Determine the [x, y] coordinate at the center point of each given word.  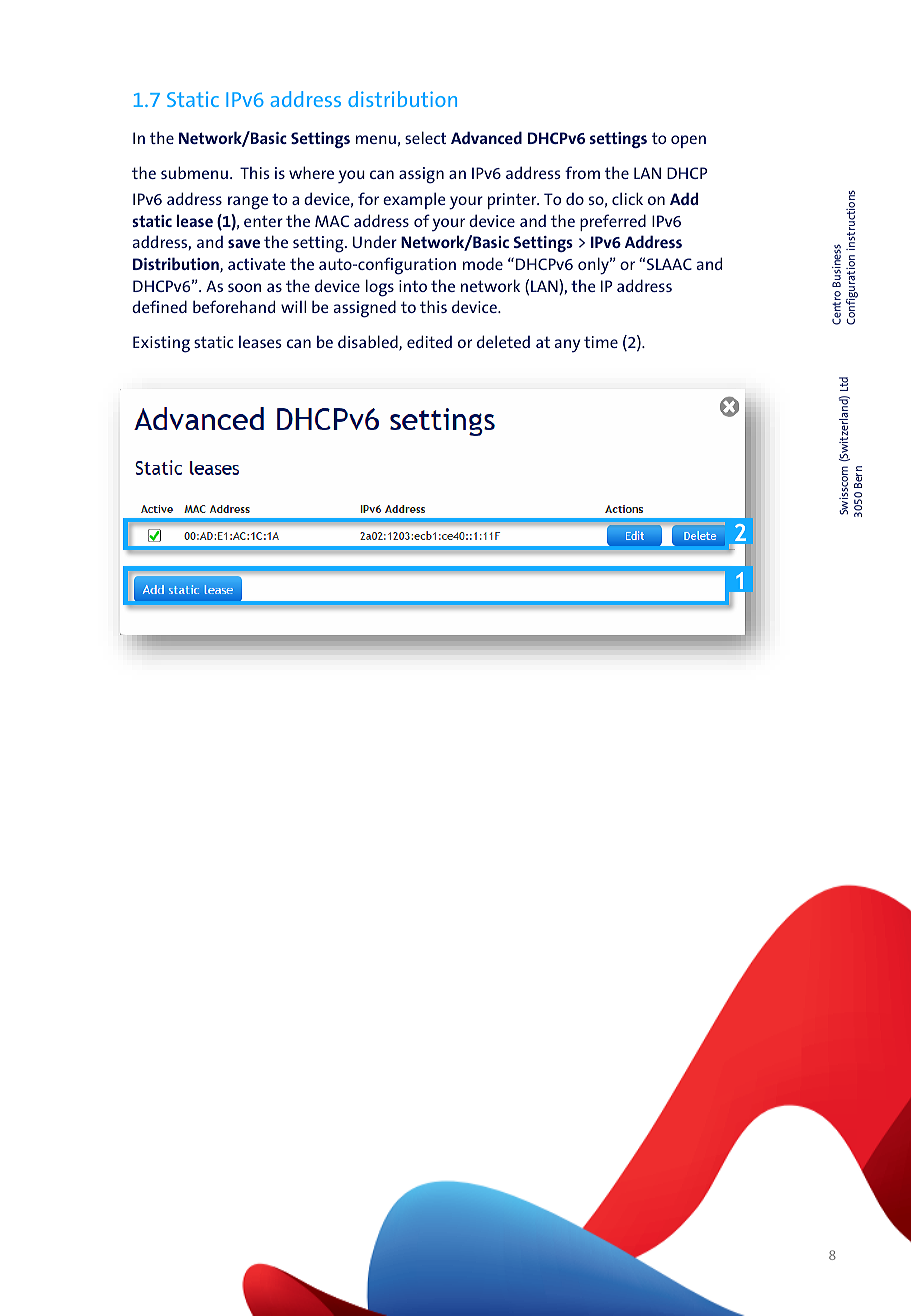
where [311, 172]
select [425, 137]
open [688, 141]
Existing [161, 344]
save [244, 243]
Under [375, 241]
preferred [613, 222]
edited [429, 341]
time [601, 342]
